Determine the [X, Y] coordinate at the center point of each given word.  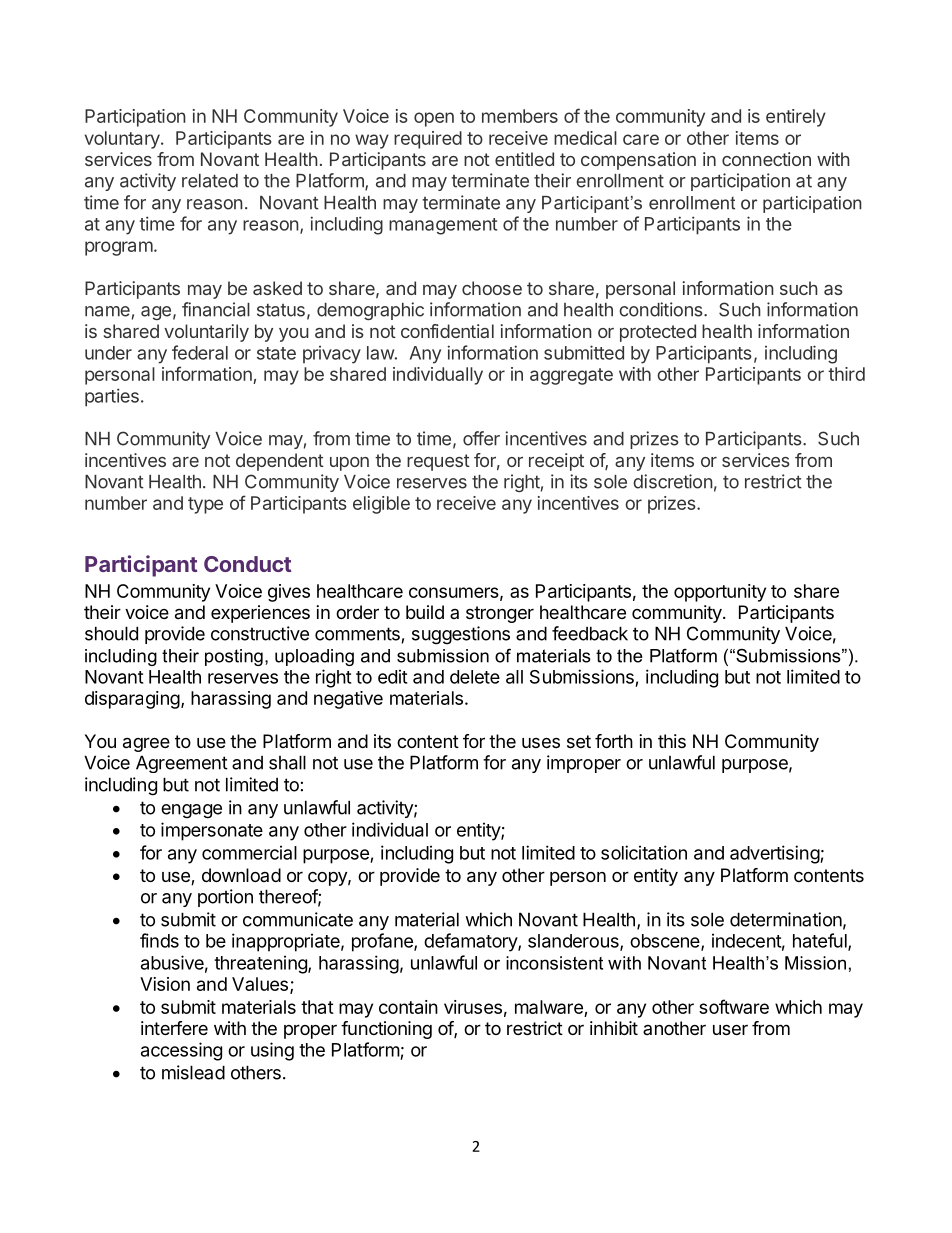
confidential [447, 331]
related [210, 181]
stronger [500, 614]
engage [191, 811]
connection [766, 159]
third [846, 374]
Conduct [247, 564]
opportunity [720, 593]
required [428, 140]
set [579, 741]
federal [200, 352]
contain [408, 1007]
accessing [181, 1051]
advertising [775, 854]
